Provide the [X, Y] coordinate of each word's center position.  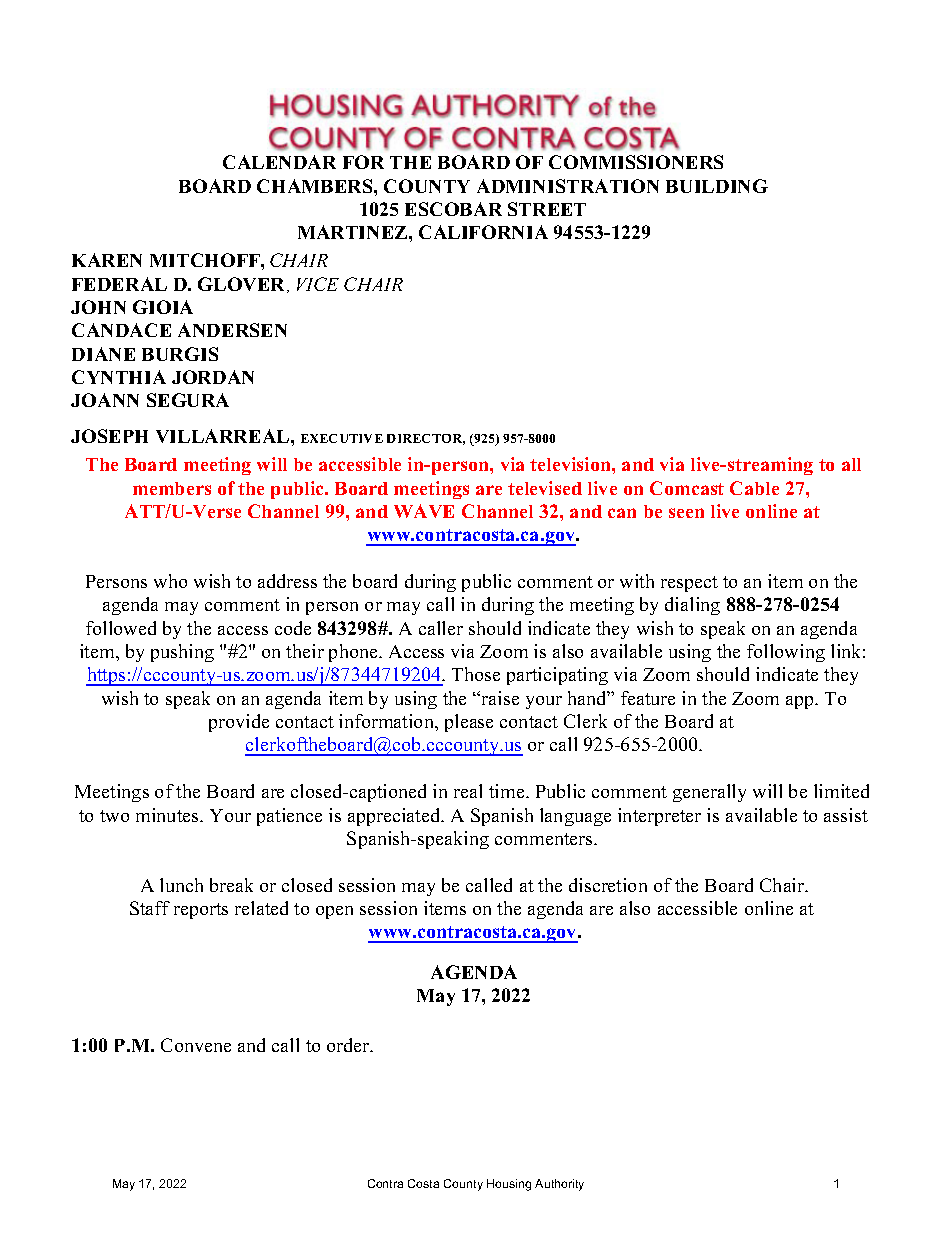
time [508, 791]
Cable [754, 488]
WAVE [424, 511]
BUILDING [717, 186]
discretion [608, 885]
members [172, 488]
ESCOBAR [453, 209]
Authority [559, 1185]
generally [709, 793]
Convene [196, 1045]
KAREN [107, 260]
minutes [168, 815]
